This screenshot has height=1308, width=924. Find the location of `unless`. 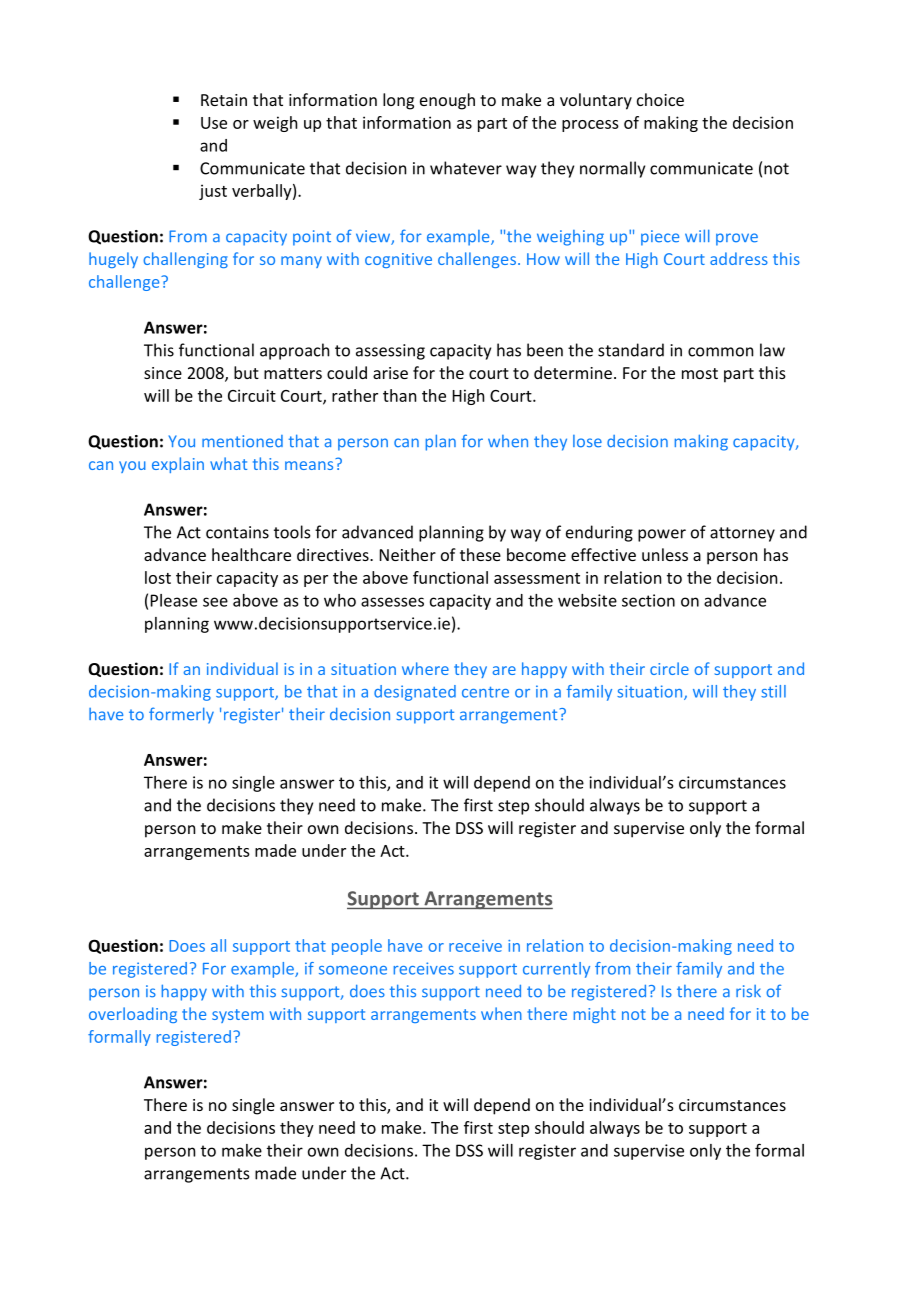

unless is located at coordinates (665, 554).
